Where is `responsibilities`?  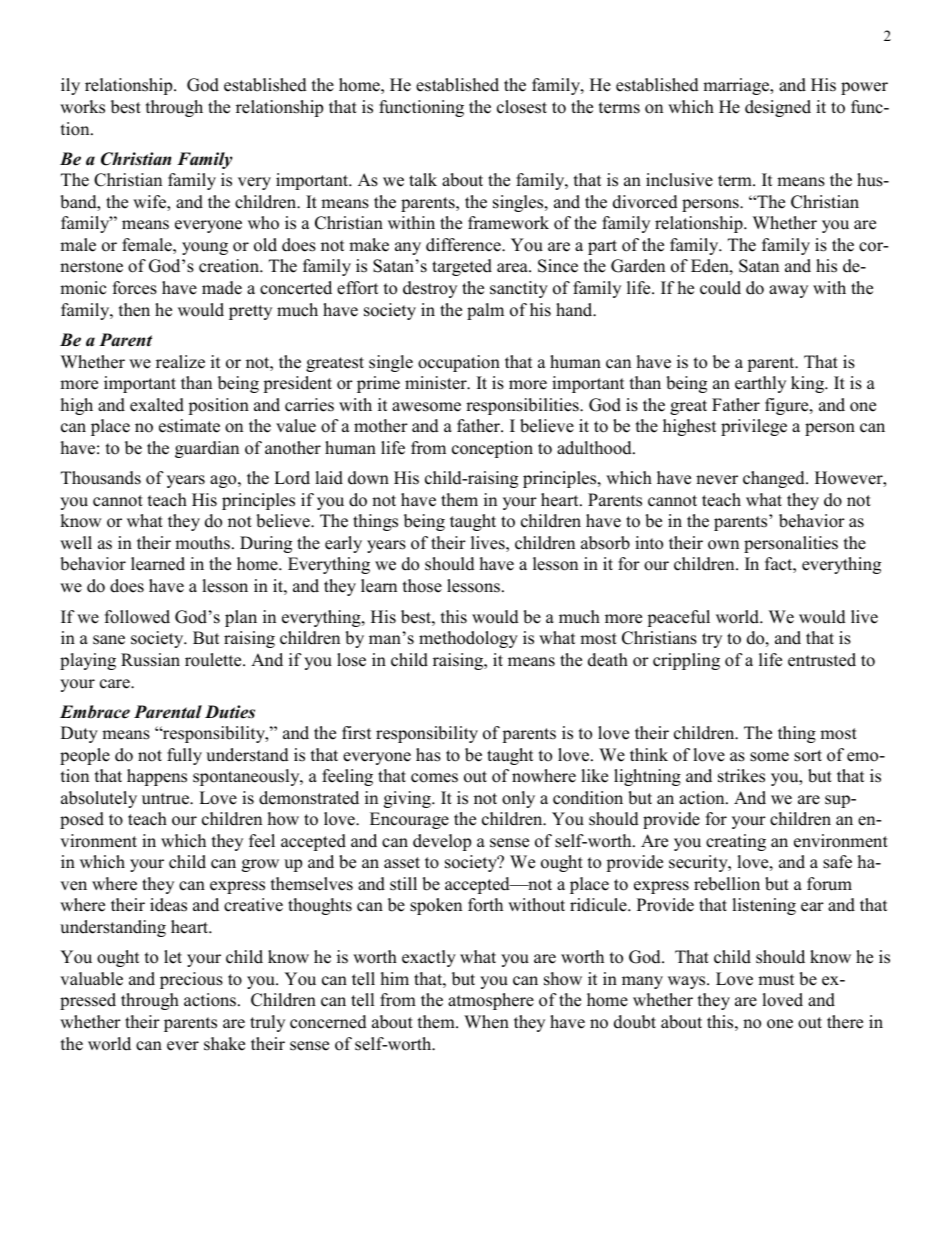 responsibilities is located at coordinates (523, 406).
